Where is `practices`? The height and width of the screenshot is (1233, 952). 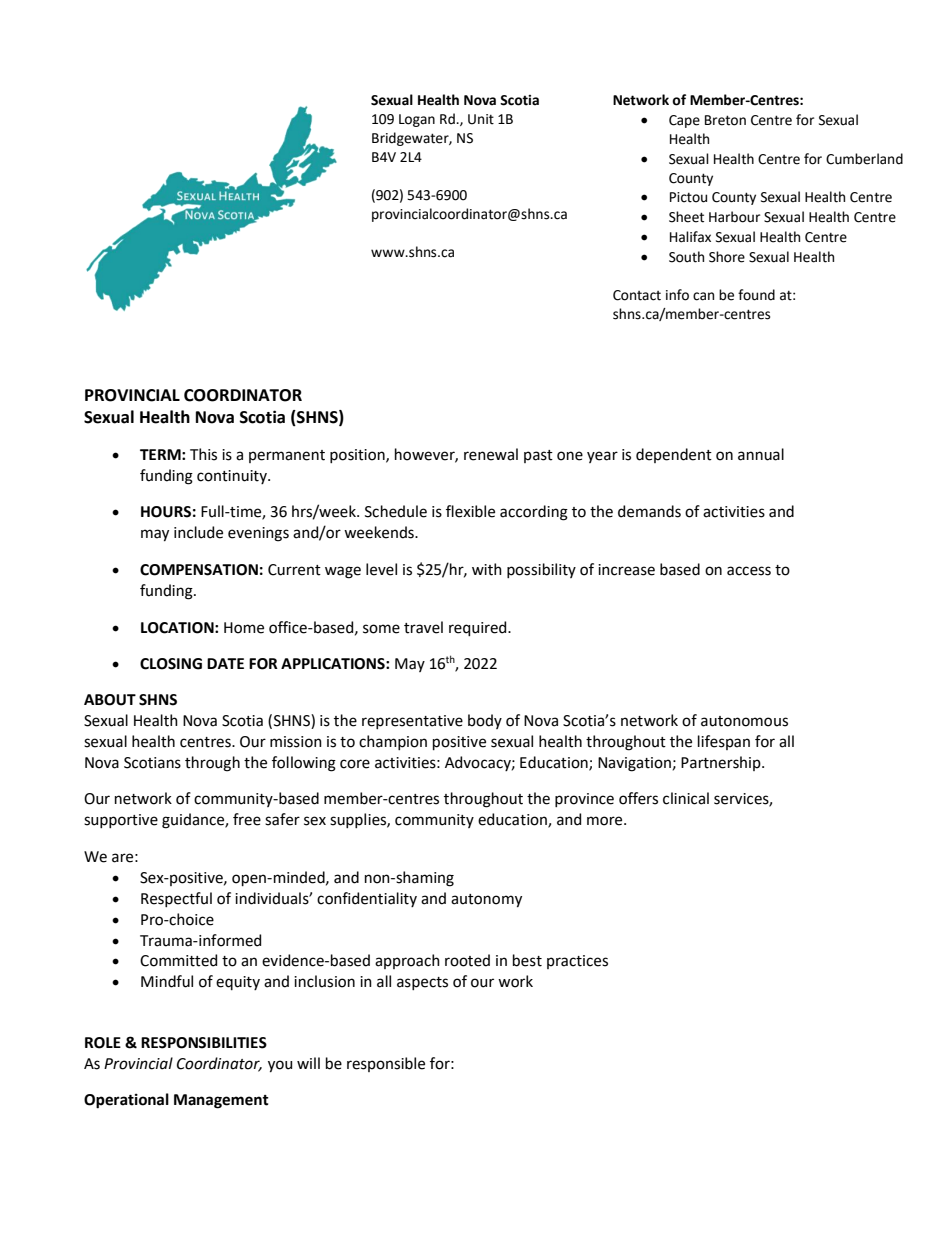
practices is located at coordinates (577, 962).
